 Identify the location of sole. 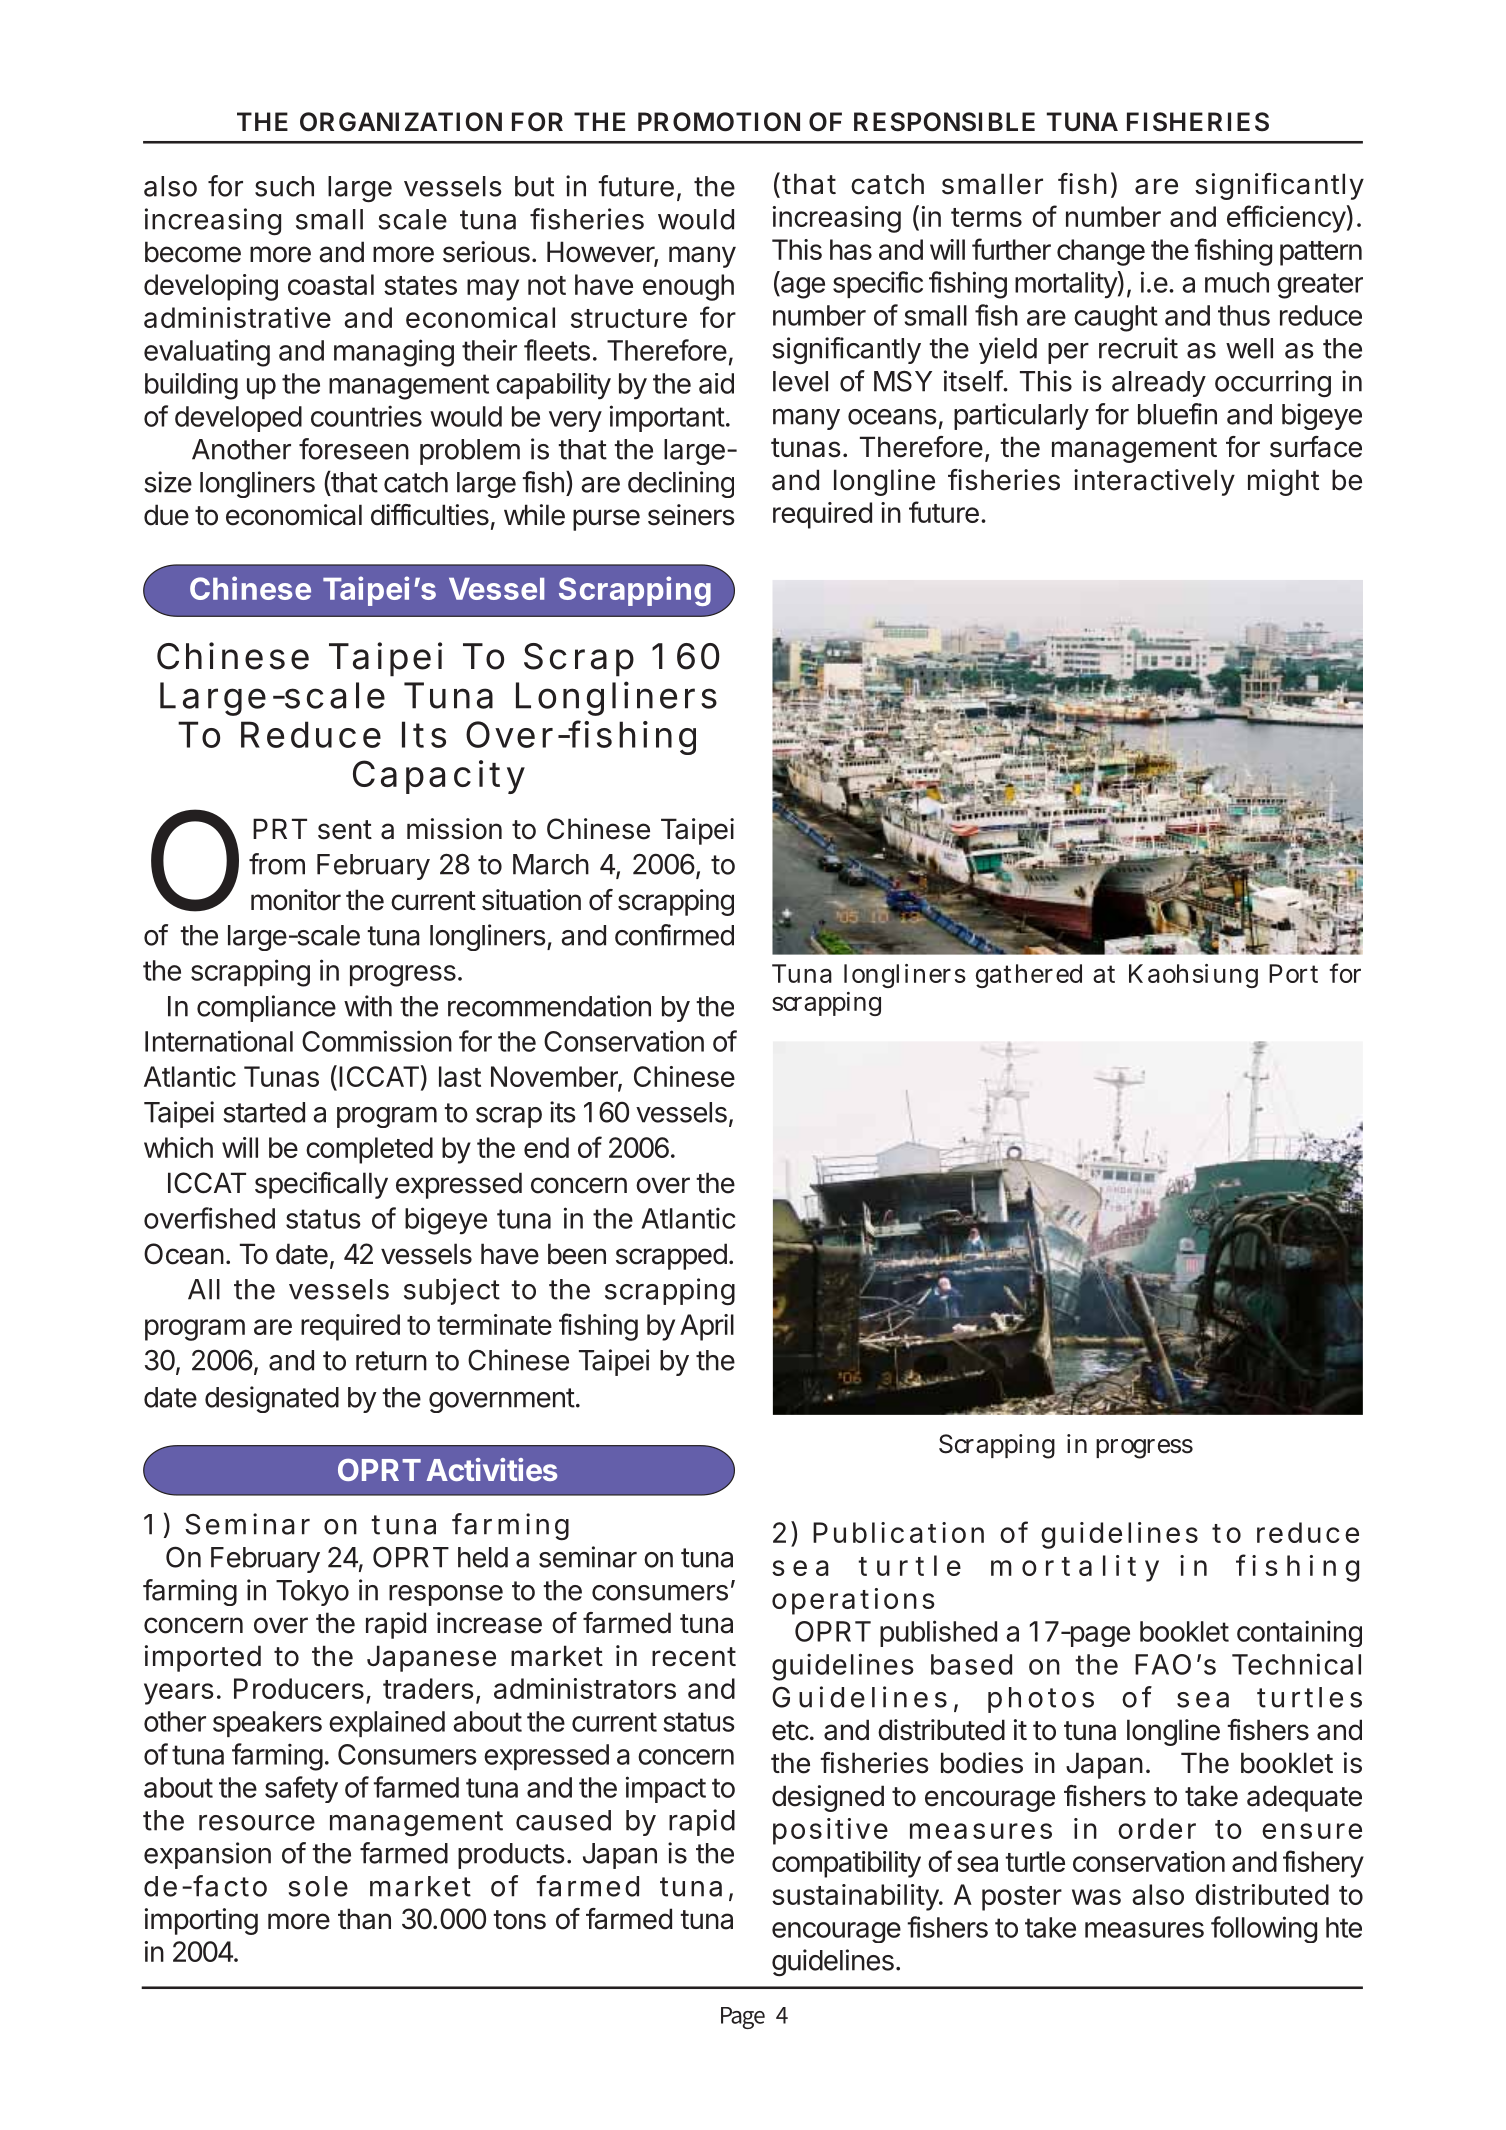
(318, 1886).
